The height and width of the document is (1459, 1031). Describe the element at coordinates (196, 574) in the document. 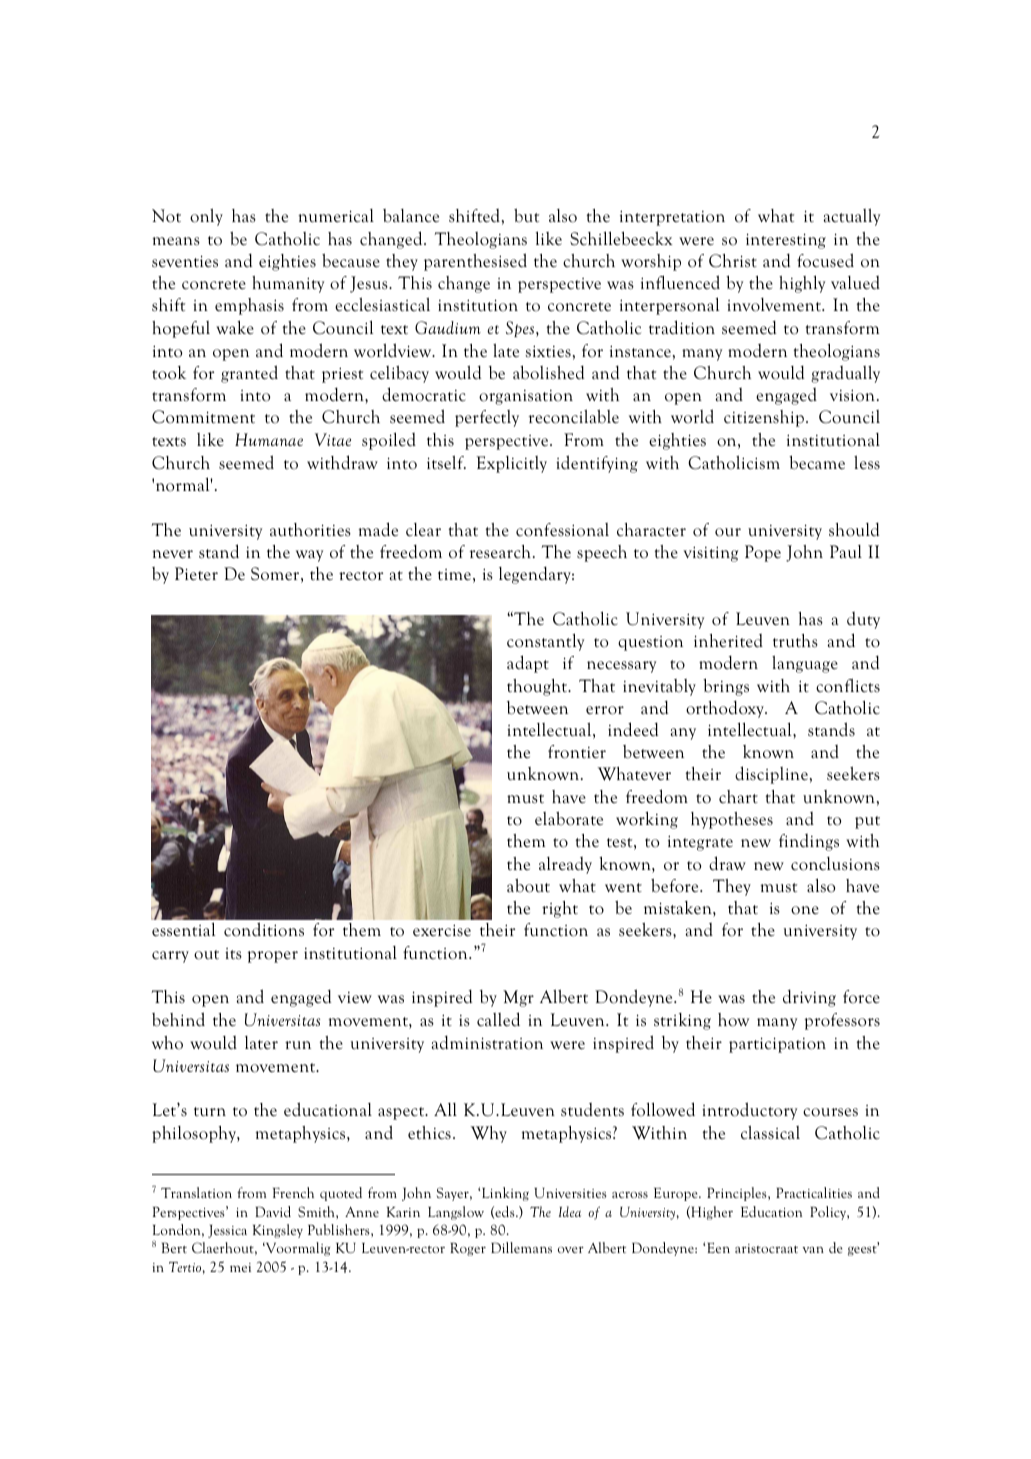

I see `Pieter` at that location.
